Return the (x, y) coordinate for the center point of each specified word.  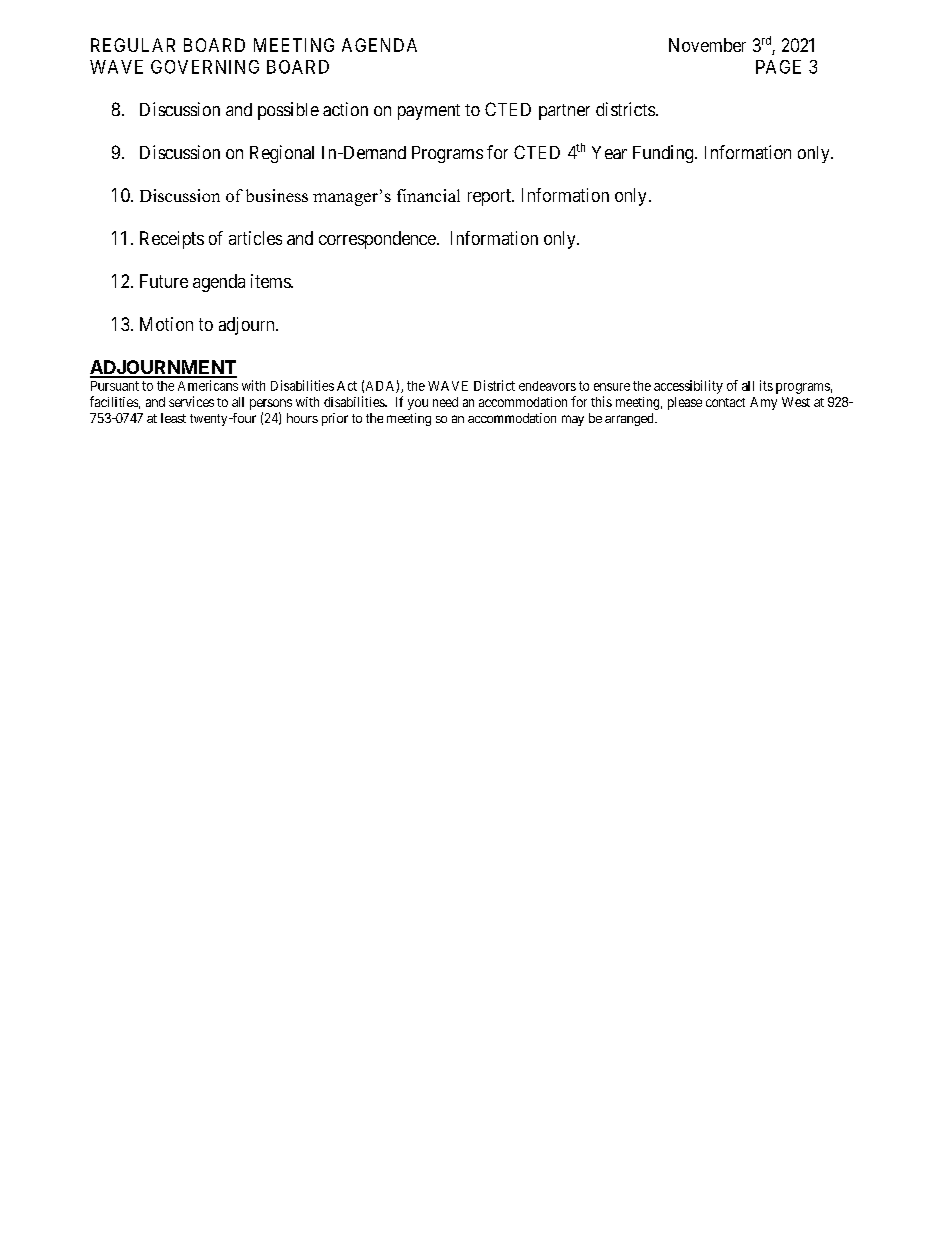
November (707, 45)
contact (725, 402)
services (191, 401)
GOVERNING (205, 67)
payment (429, 112)
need (445, 402)
